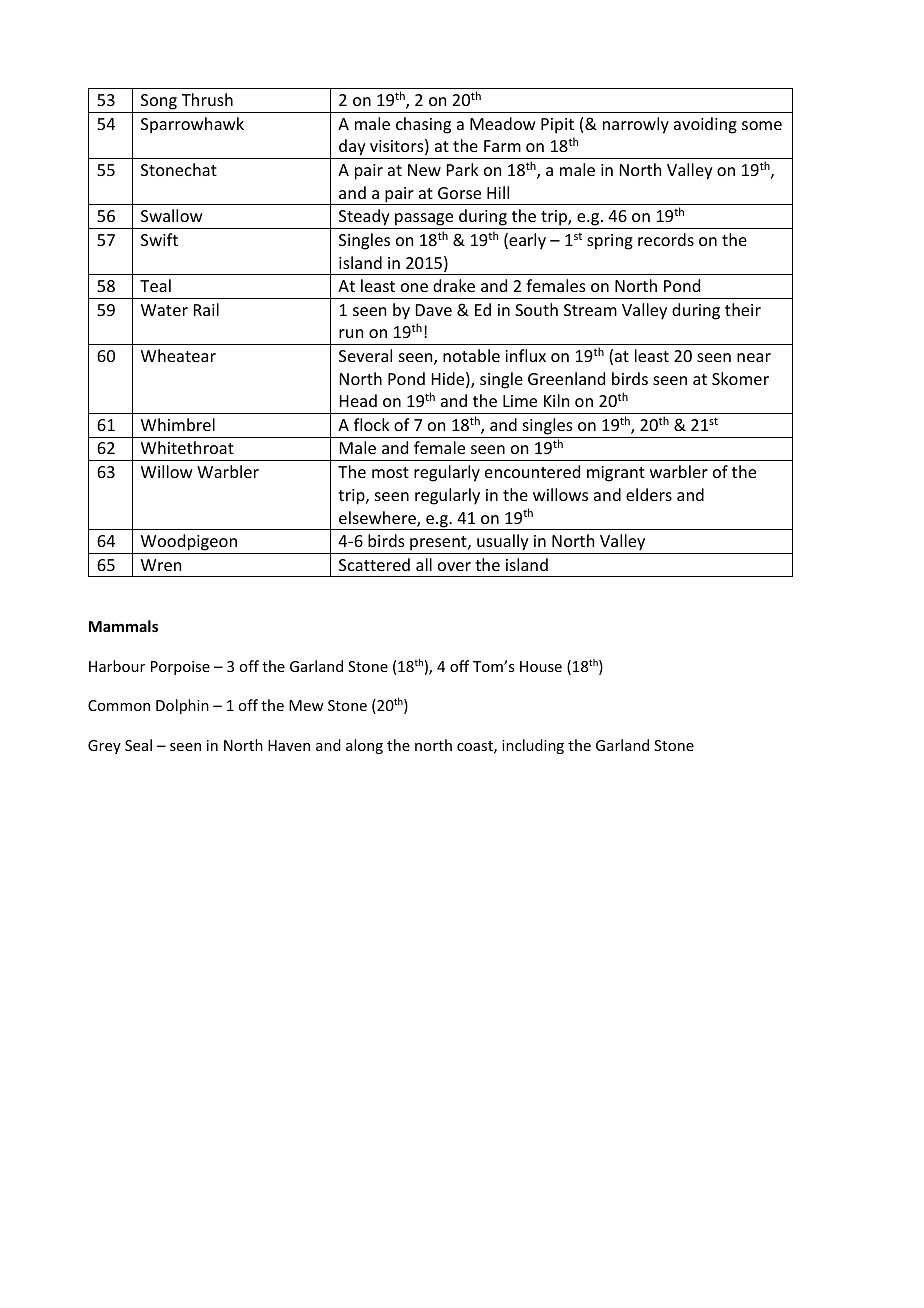 The height and width of the screenshot is (1308, 924). Describe the element at coordinates (705, 125) in the screenshot. I see `avoiding` at that location.
